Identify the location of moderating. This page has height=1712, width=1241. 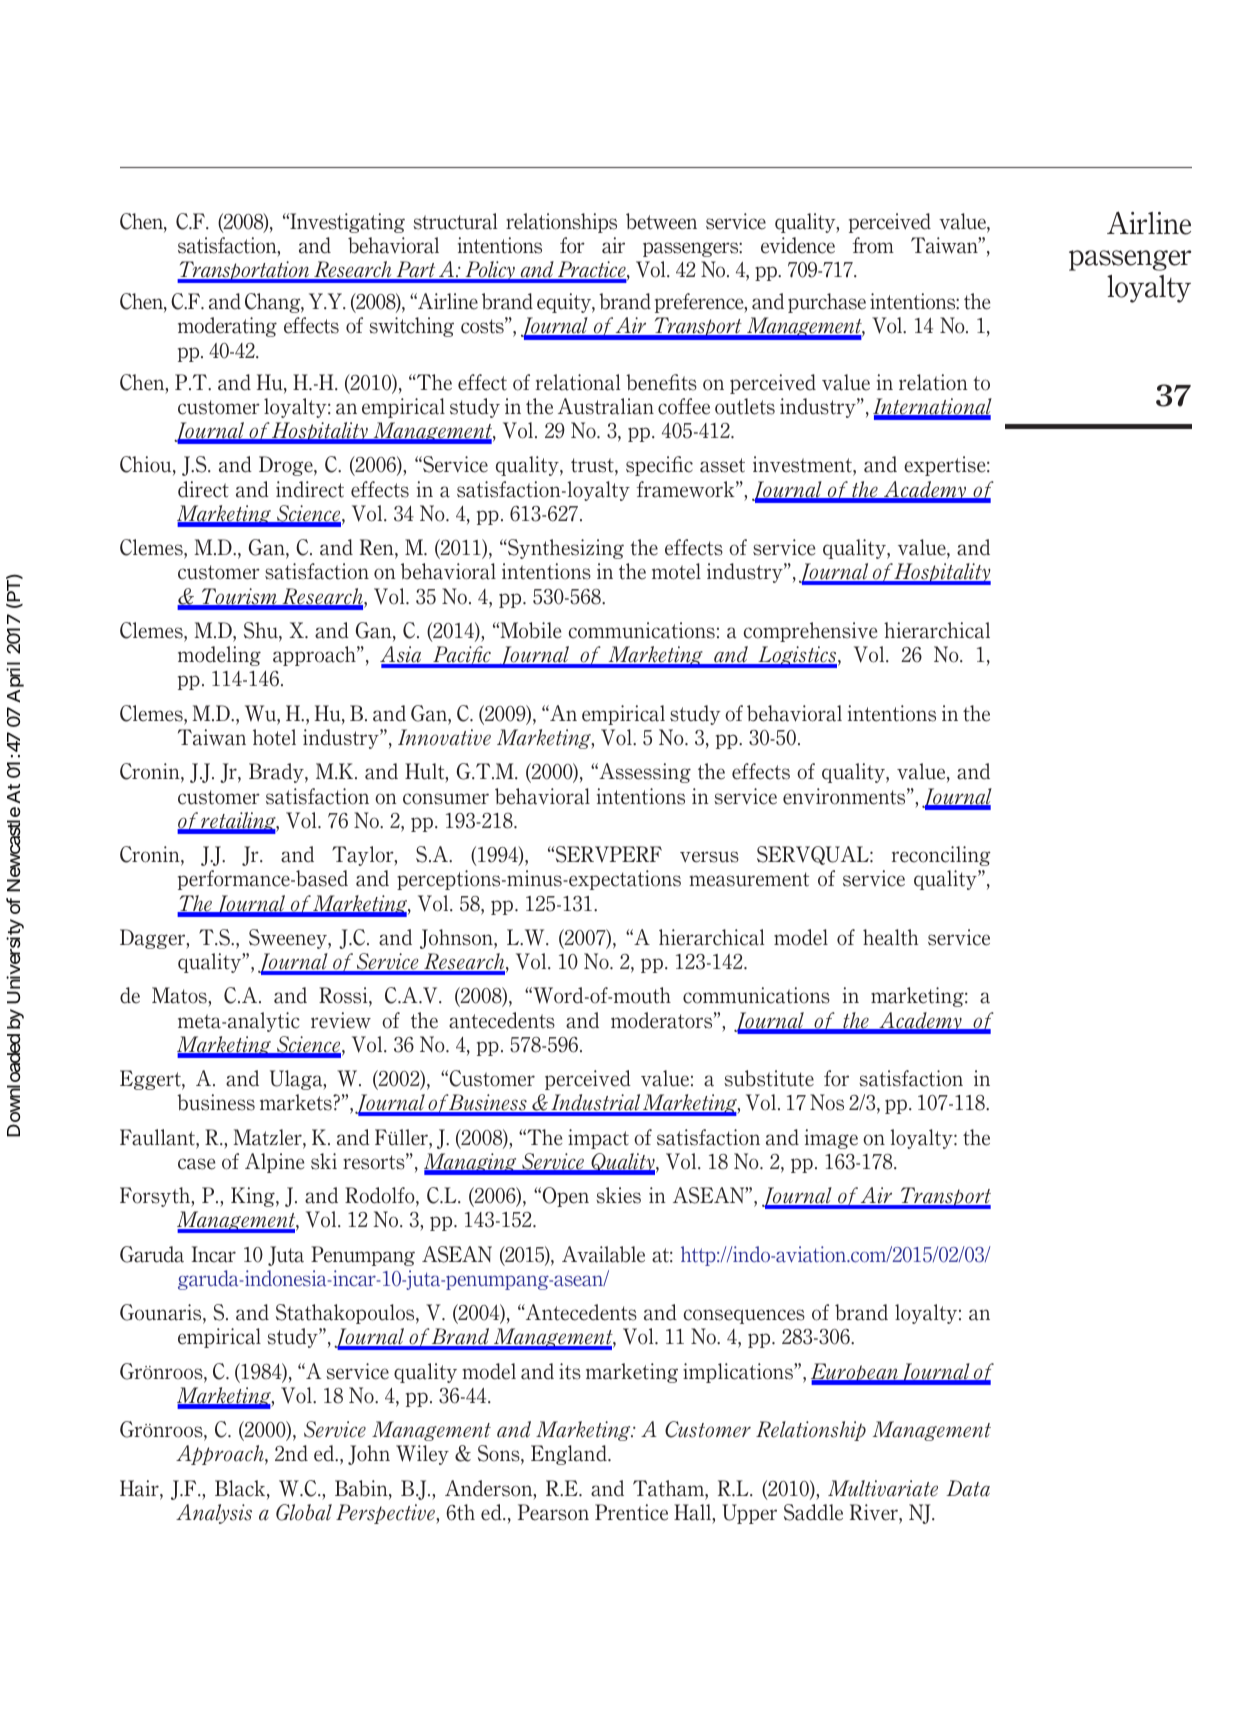
(227, 327).
